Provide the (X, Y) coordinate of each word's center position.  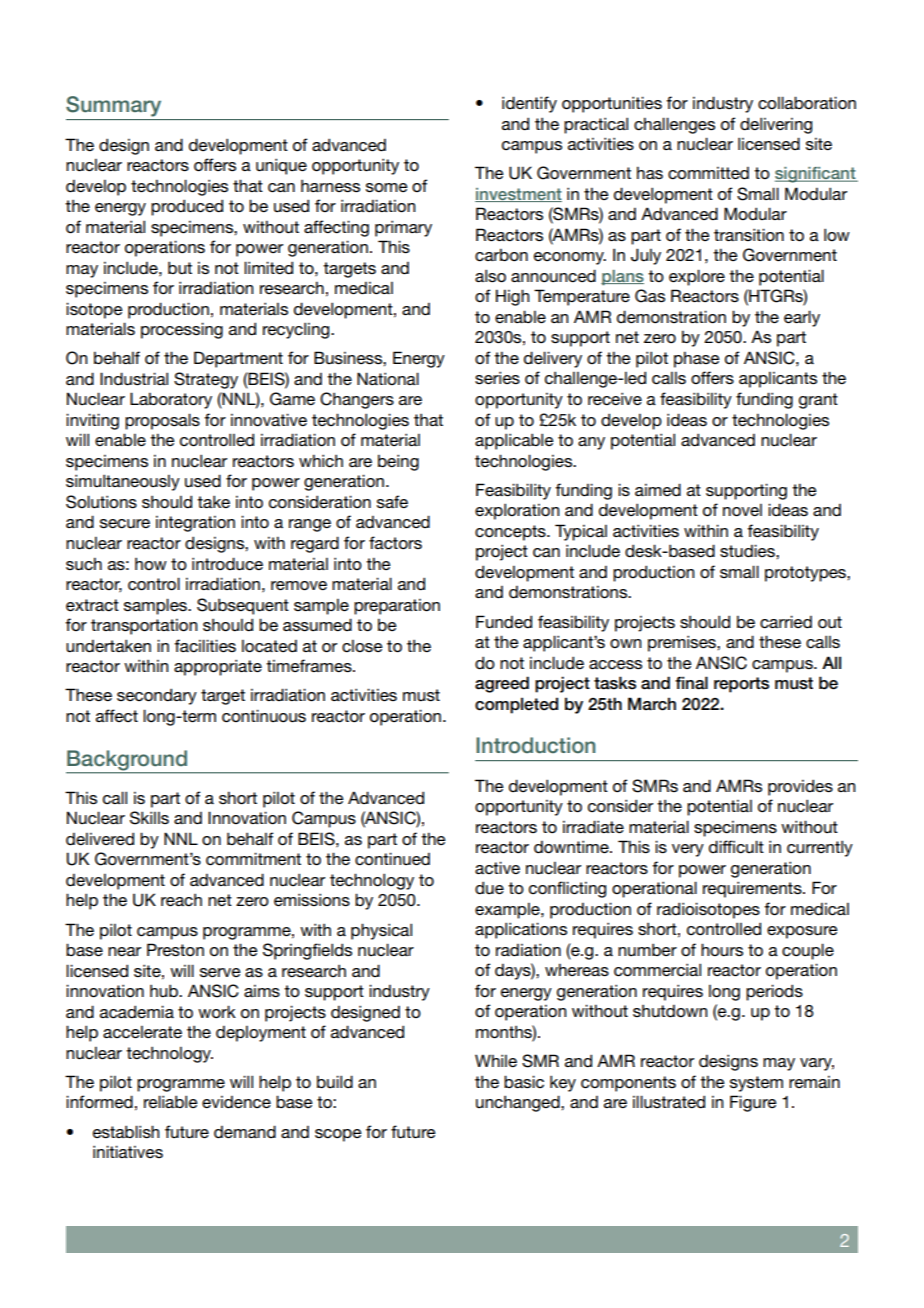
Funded (504, 622)
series (497, 378)
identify (529, 104)
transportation (144, 627)
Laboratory (171, 400)
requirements (753, 889)
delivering (776, 125)
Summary (113, 106)
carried (786, 622)
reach (181, 900)
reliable (171, 1101)
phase (697, 359)
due (489, 888)
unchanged (519, 1103)
